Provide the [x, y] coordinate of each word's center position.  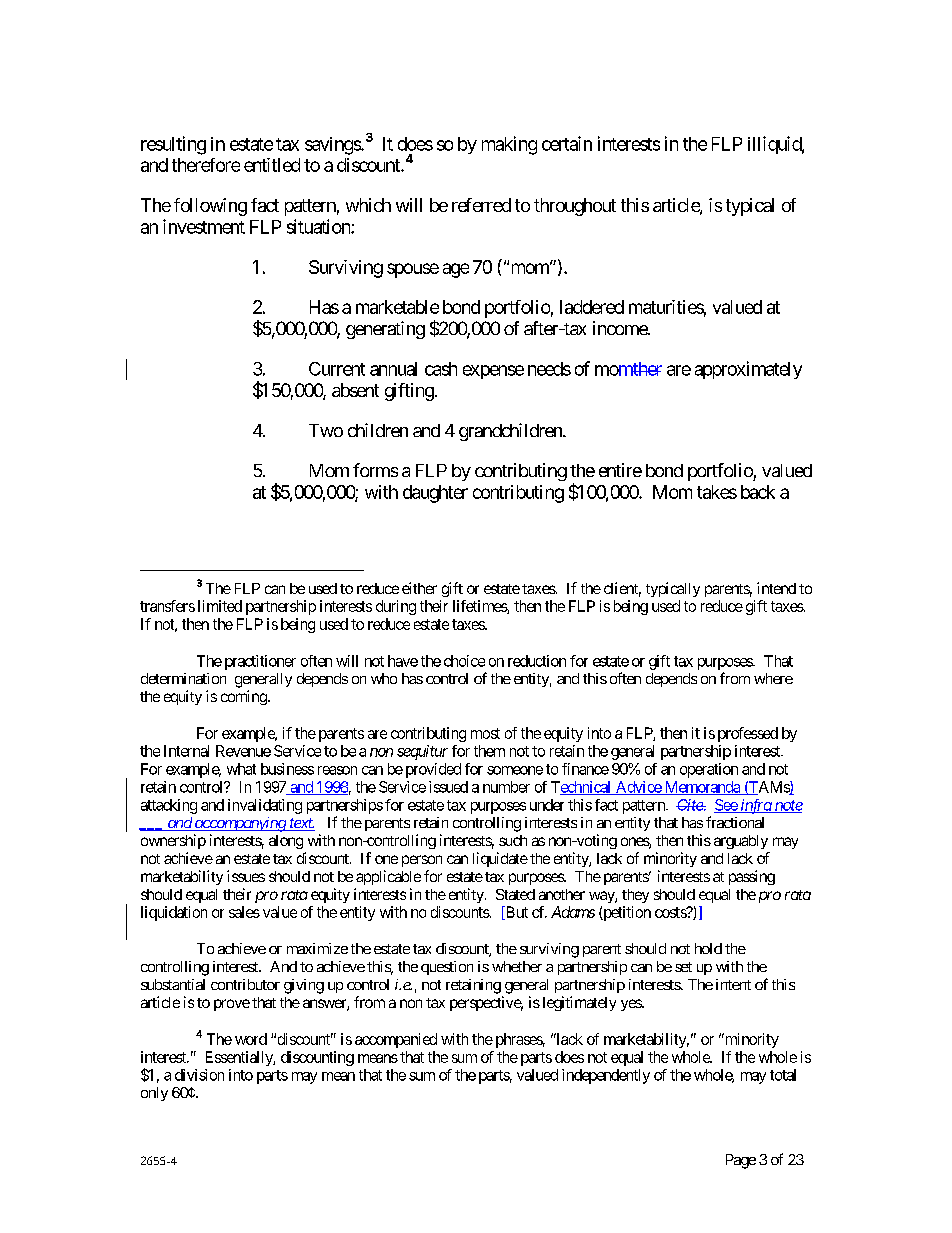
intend [776, 588]
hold [708, 948]
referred [481, 205]
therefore [206, 165]
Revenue [243, 751]
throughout [575, 207]
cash [441, 369]
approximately [748, 370]
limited [220, 606]
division [199, 1075]
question [447, 968]
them [489, 751]
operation [709, 770]
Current [337, 369]
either [419, 588]
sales [244, 912]
